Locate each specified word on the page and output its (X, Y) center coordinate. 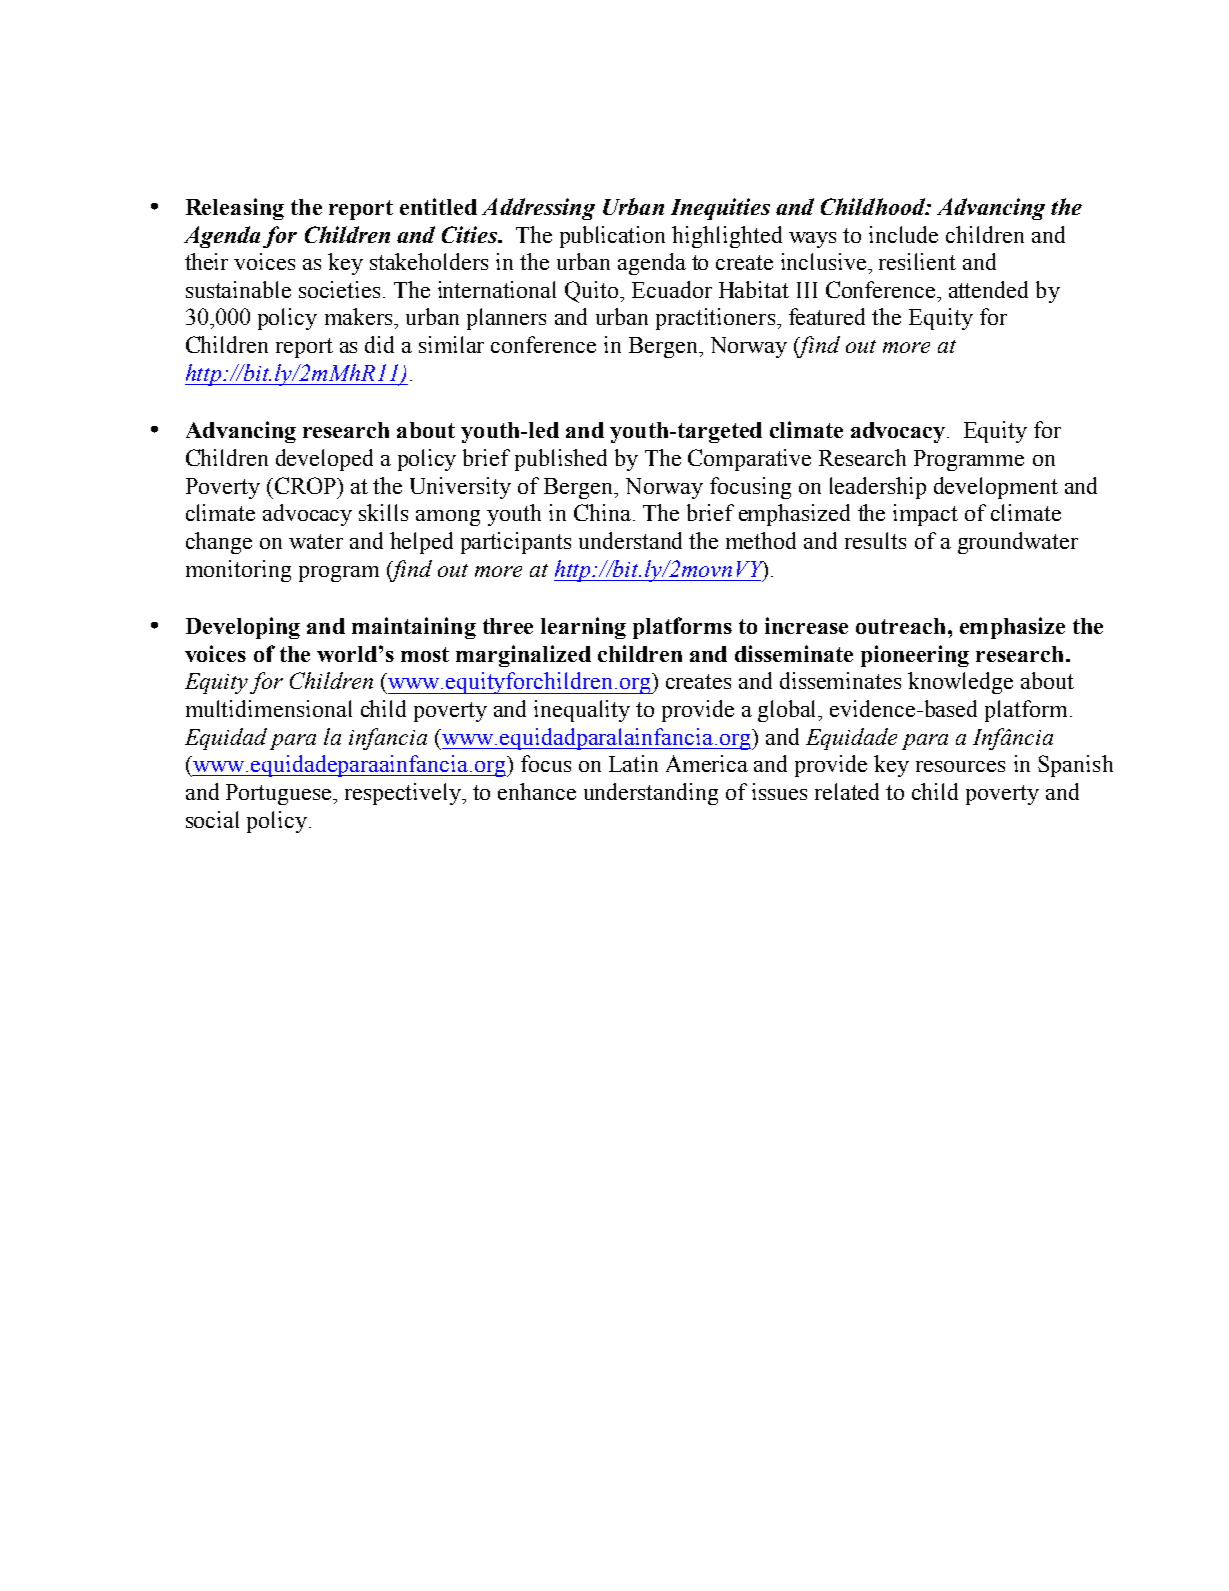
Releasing (235, 209)
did (379, 344)
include (903, 234)
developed (324, 460)
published (561, 460)
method (761, 540)
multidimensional (269, 708)
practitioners (717, 319)
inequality (582, 711)
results (875, 540)
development (996, 488)
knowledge (960, 683)
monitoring (238, 571)
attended (988, 289)
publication (612, 237)
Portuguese (280, 794)
